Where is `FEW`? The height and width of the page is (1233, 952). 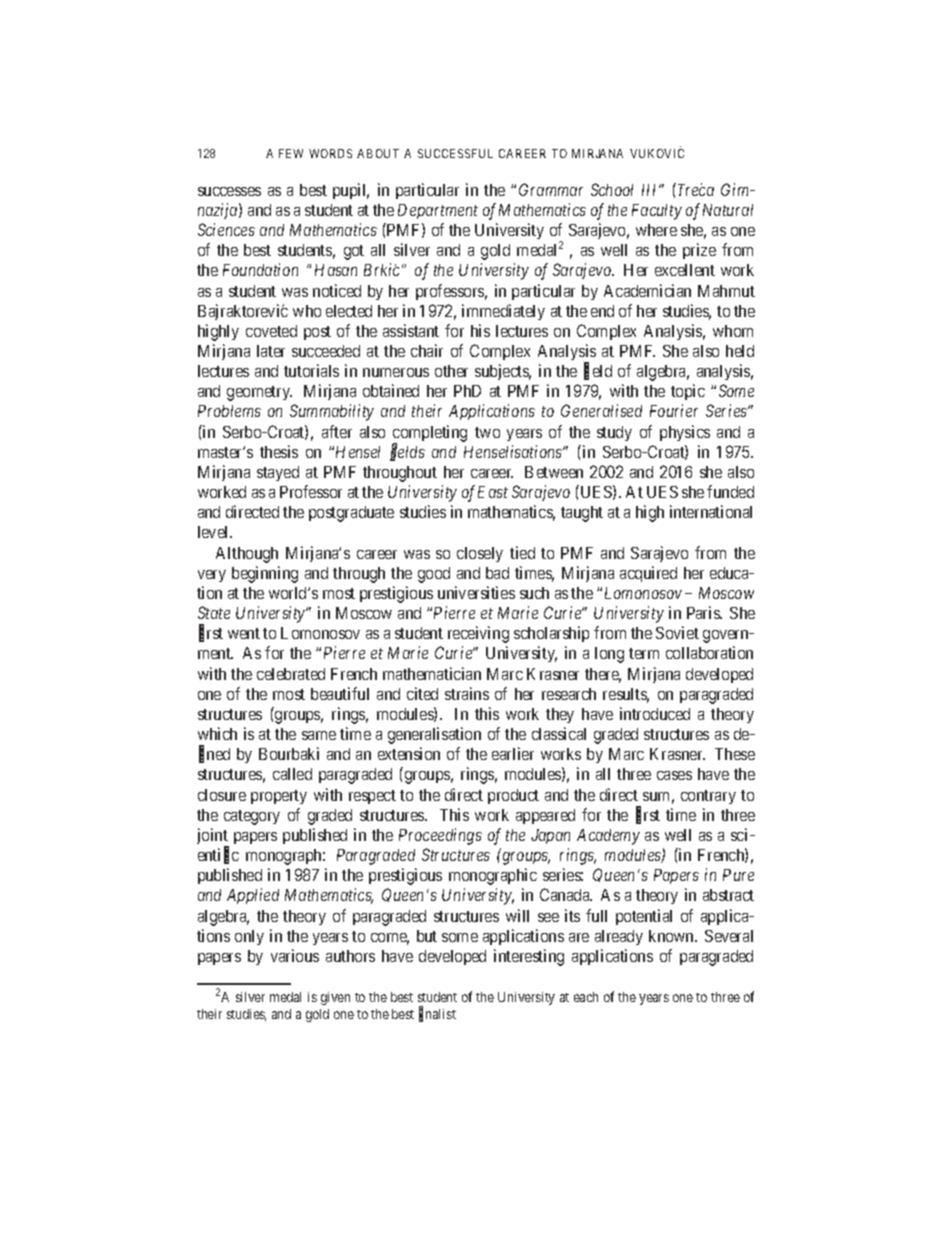
FEW is located at coordinates (291, 153).
